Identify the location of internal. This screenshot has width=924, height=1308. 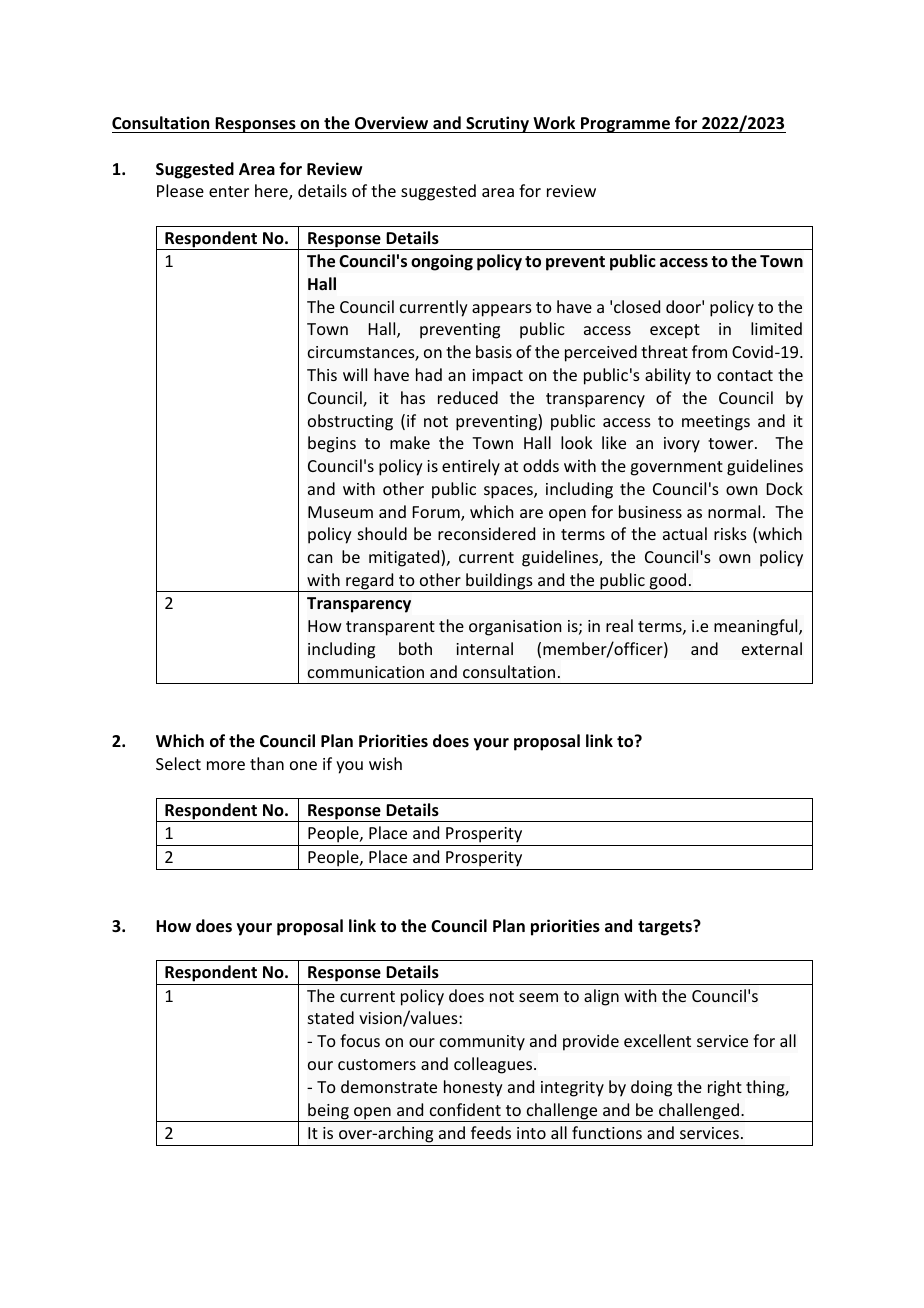
(484, 648).
